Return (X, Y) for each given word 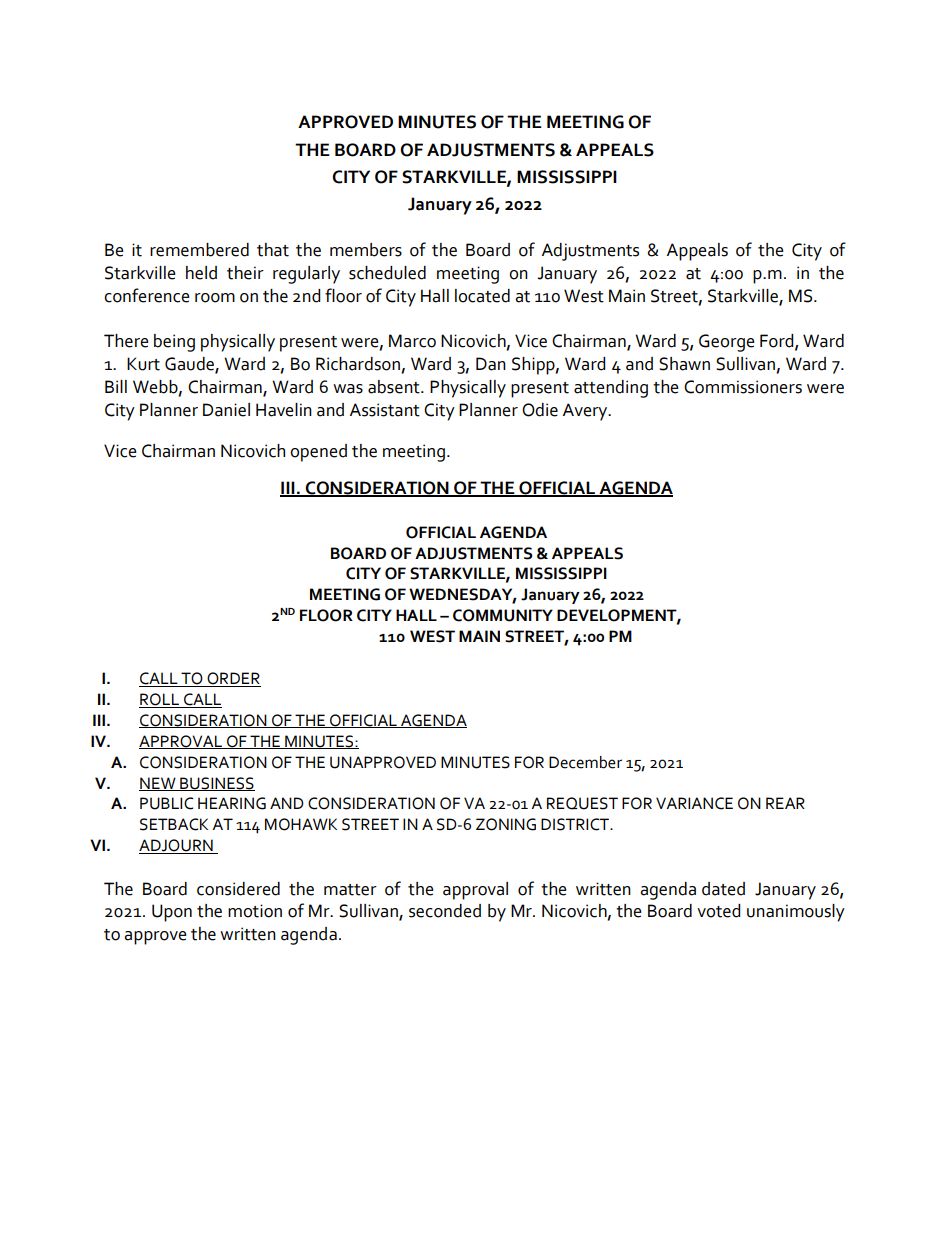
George (727, 343)
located (482, 296)
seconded (445, 911)
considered (238, 889)
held (201, 273)
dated (723, 889)
